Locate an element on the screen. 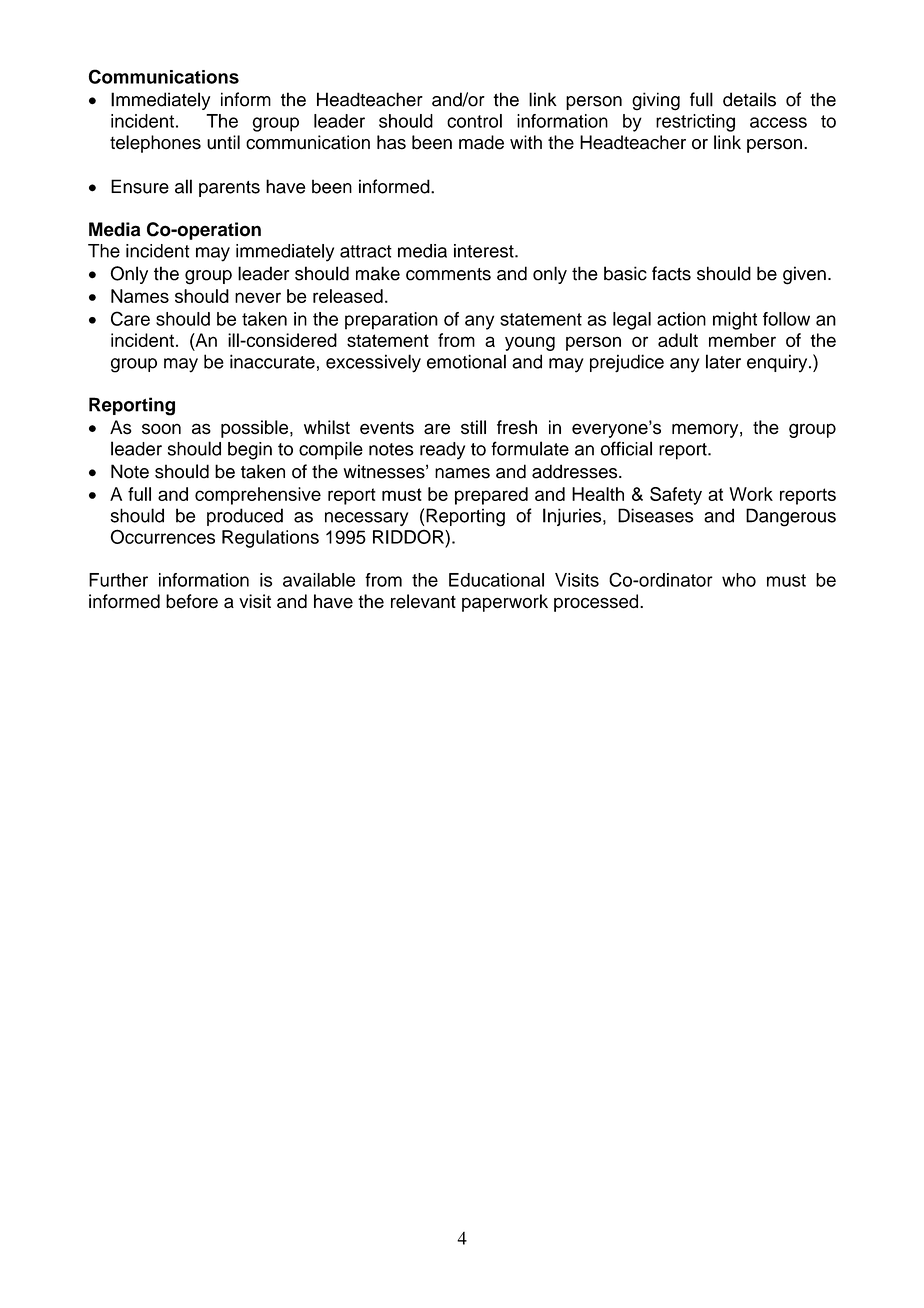 This screenshot has width=924, height=1308. never is located at coordinates (258, 297).
